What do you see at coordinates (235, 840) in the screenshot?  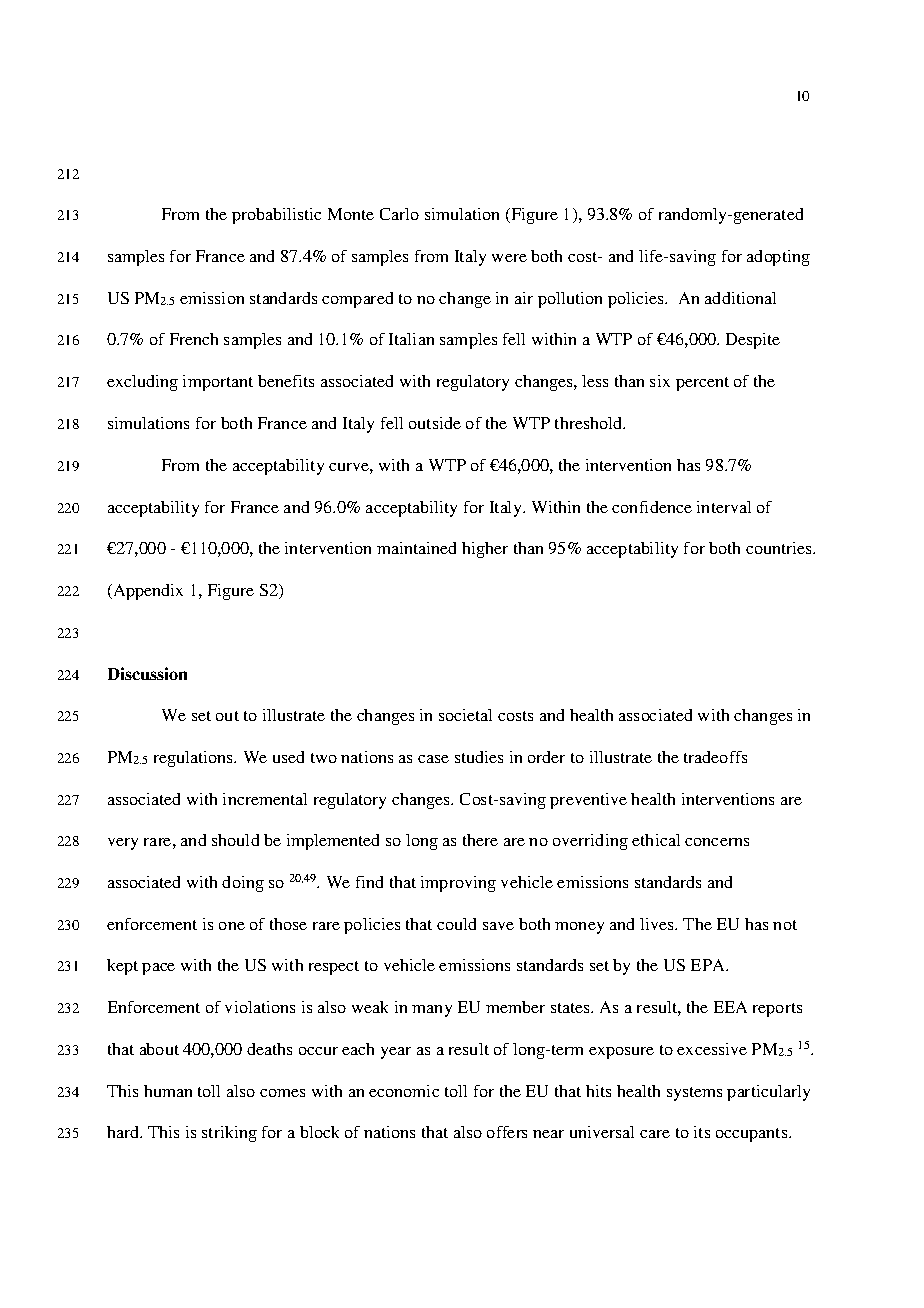 I see `should` at bounding box center [235, 840].
